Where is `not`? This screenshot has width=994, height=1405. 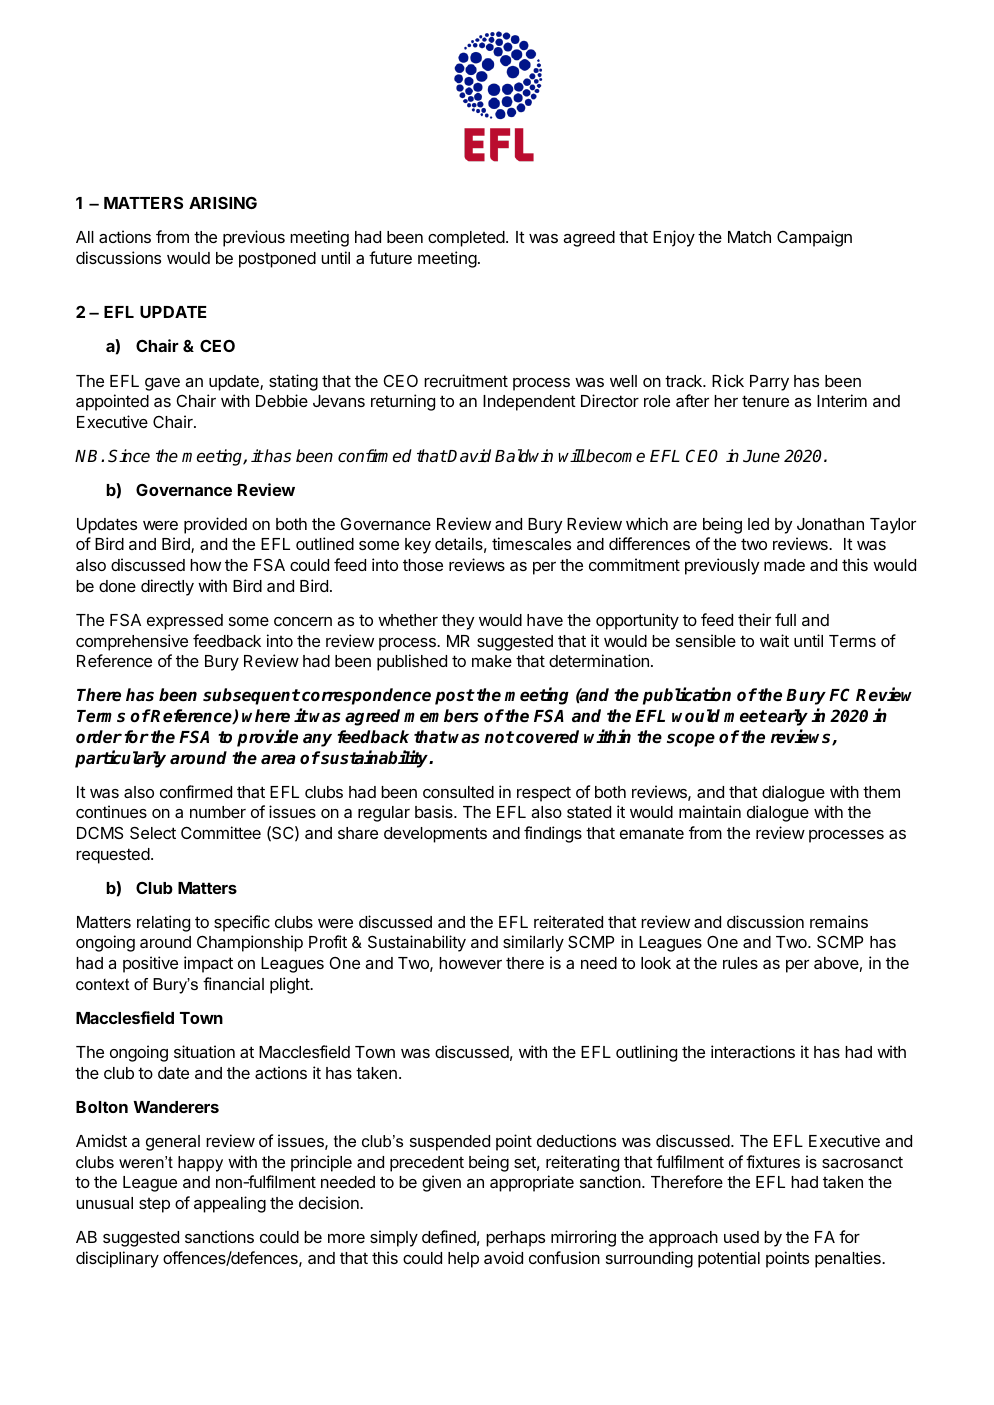
not is located at coordinates (499, 737).
